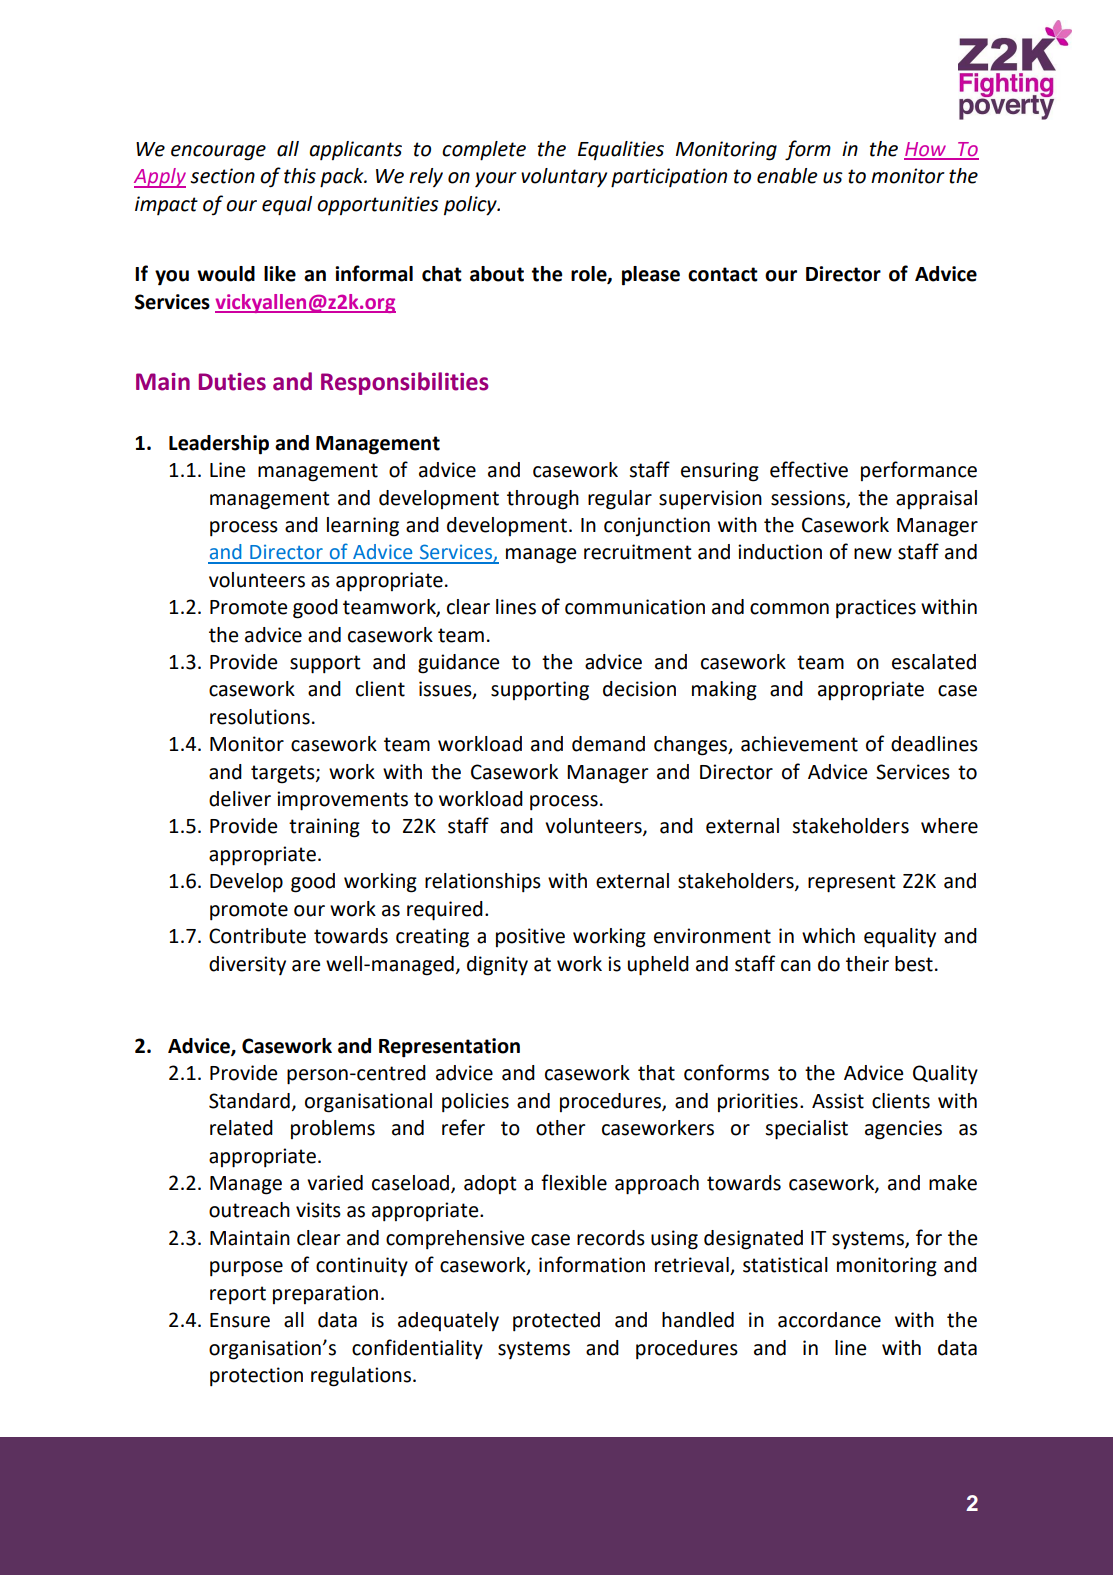 Image resolution: width=1113 pixels, height=1575 pixels. What do you see at coordinates (284, 774) in the image?
I see `targets` at bounding box center [284, 774].
